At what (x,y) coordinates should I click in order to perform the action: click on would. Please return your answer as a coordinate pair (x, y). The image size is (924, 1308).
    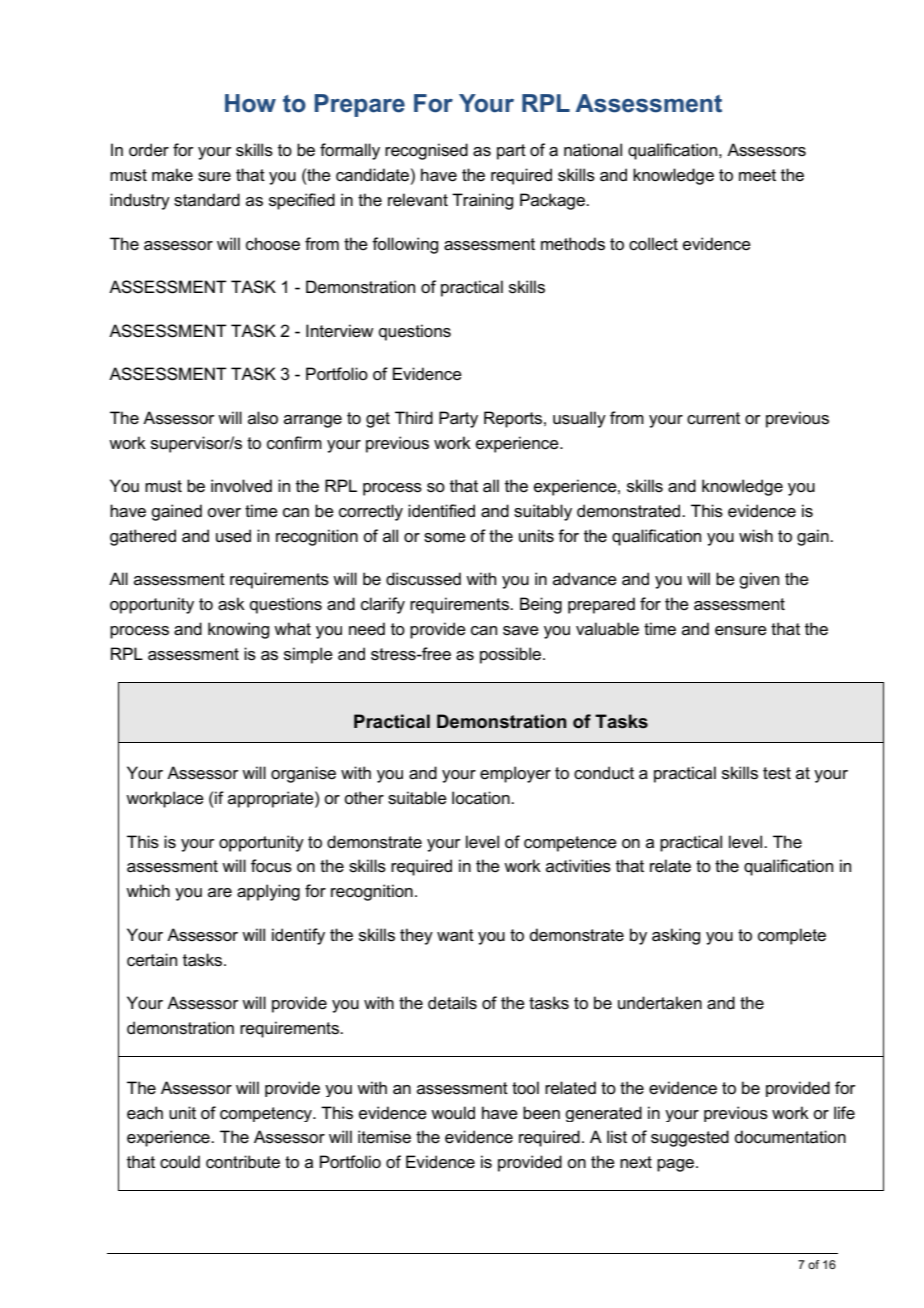
    Looking at the image, I should click on (453, 1113).
